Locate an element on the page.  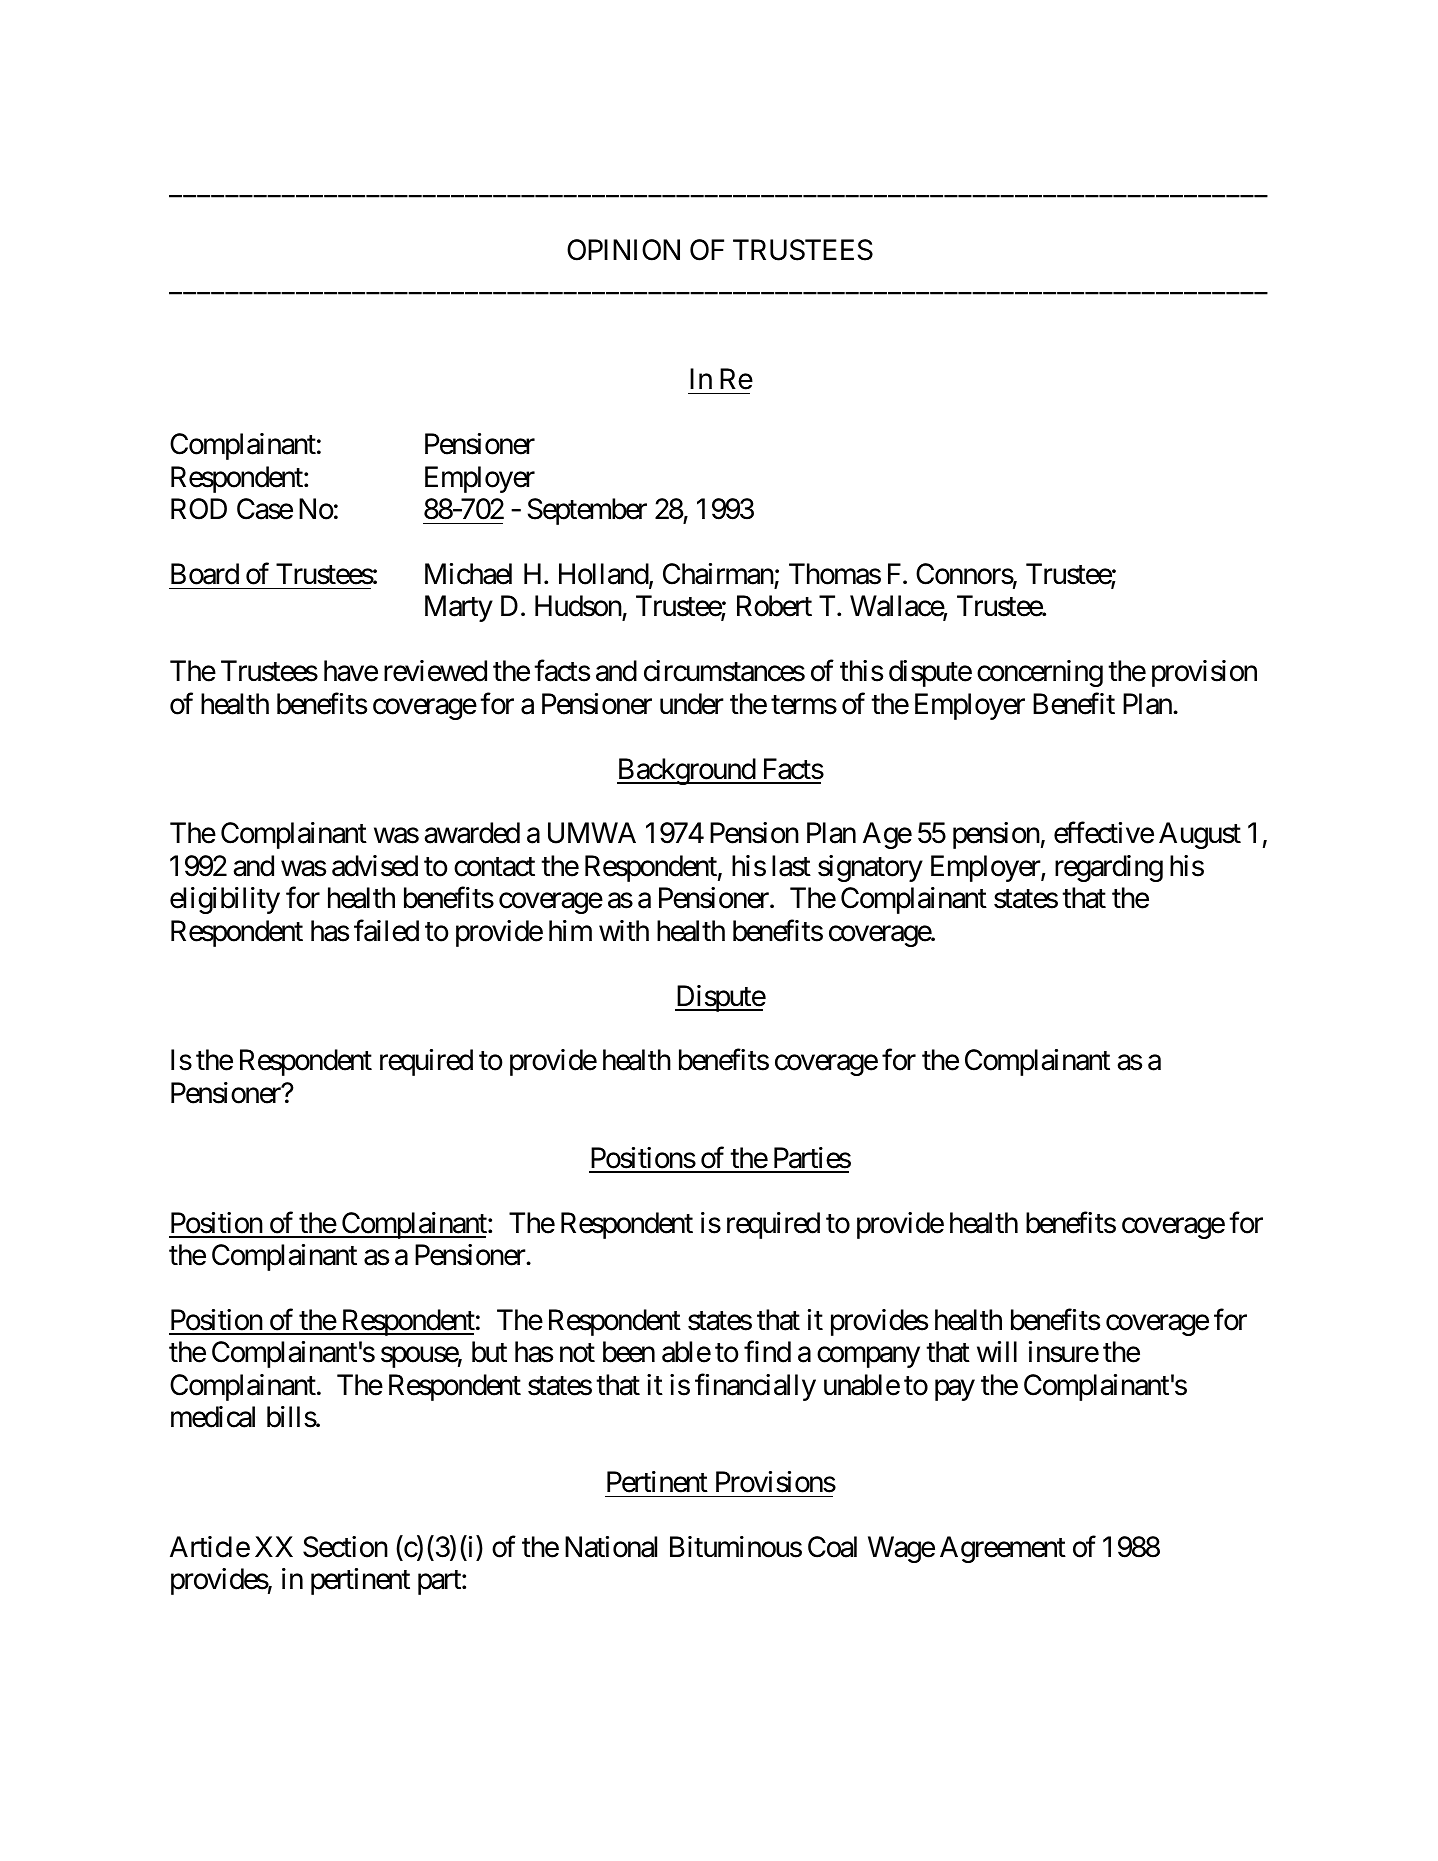
Chairman is located at coordinates (718, 574).
